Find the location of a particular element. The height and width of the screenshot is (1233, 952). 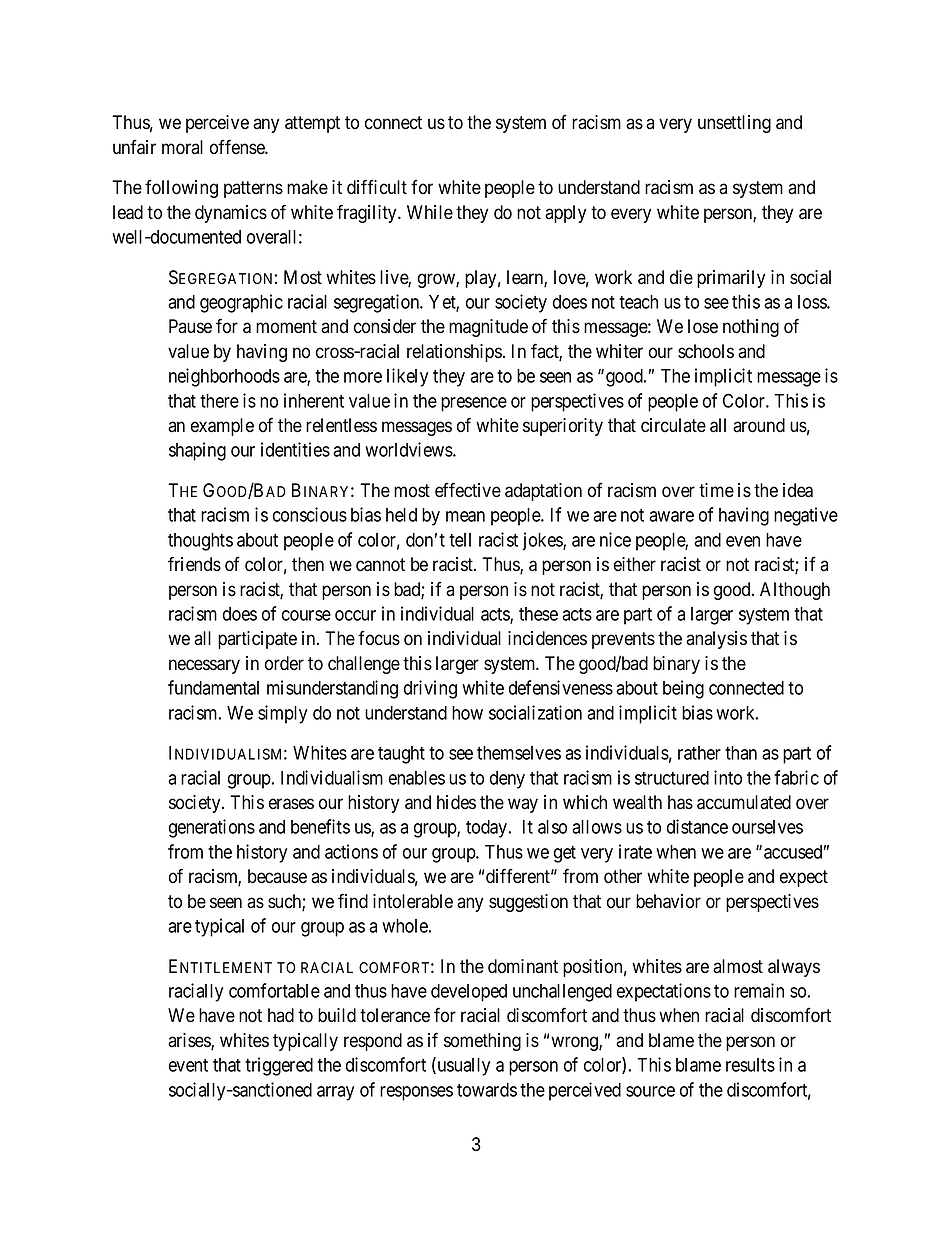

analysis is located at coordinates (716, 640).
